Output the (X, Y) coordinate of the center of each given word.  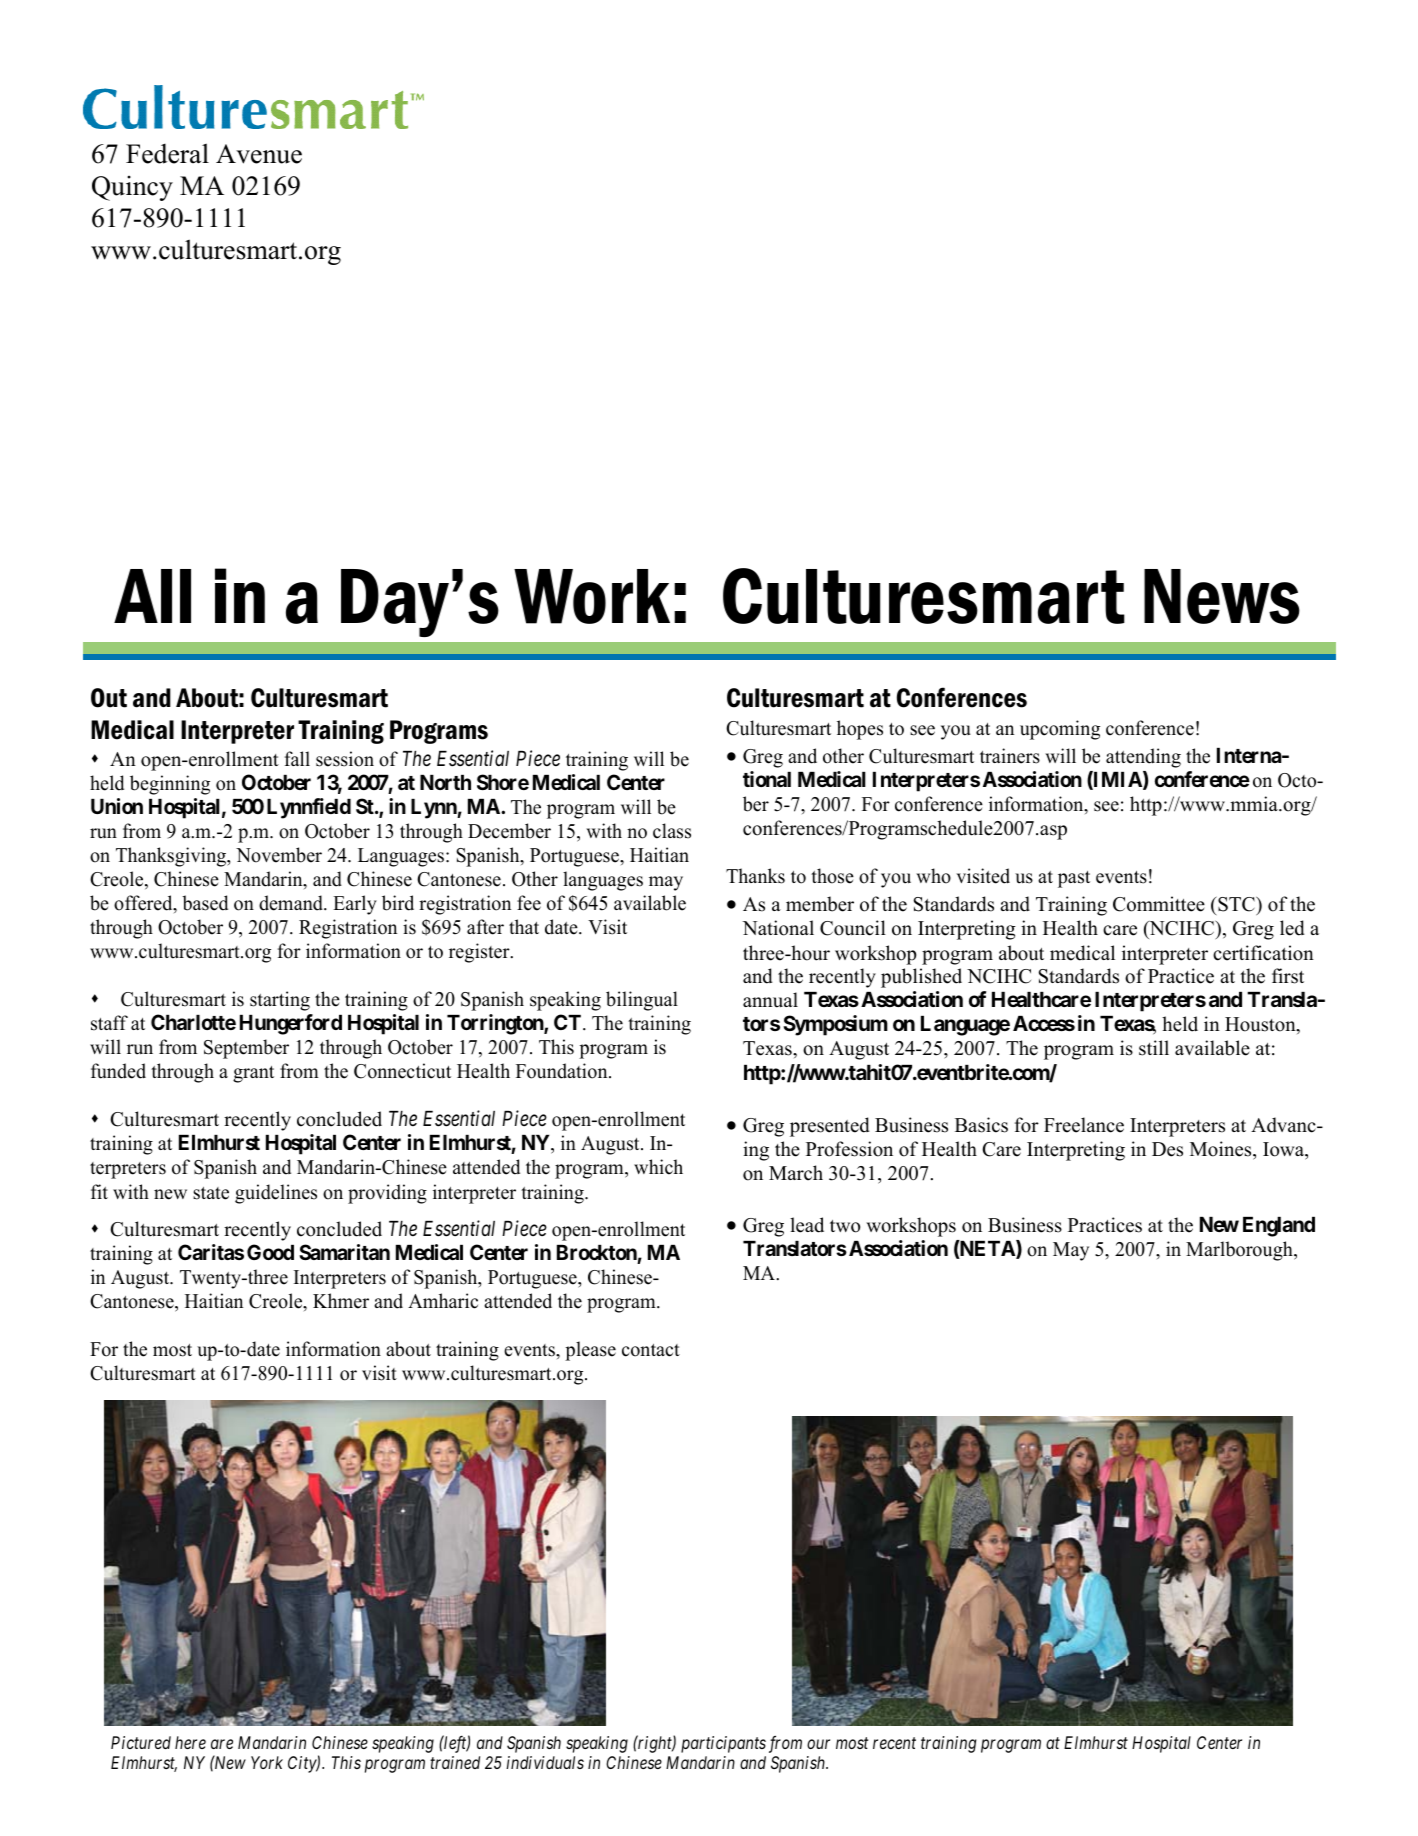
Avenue (259, 154)
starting (280, 1001)
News (1222, 596)
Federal (167, 153)
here (190, 1742)
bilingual (642, 1001)
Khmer (341, 1301)
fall (297, 758)
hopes (860, 730)
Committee (1159, 904)
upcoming (1060, 730)
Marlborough (1240, 1251)
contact (651, 1350)
